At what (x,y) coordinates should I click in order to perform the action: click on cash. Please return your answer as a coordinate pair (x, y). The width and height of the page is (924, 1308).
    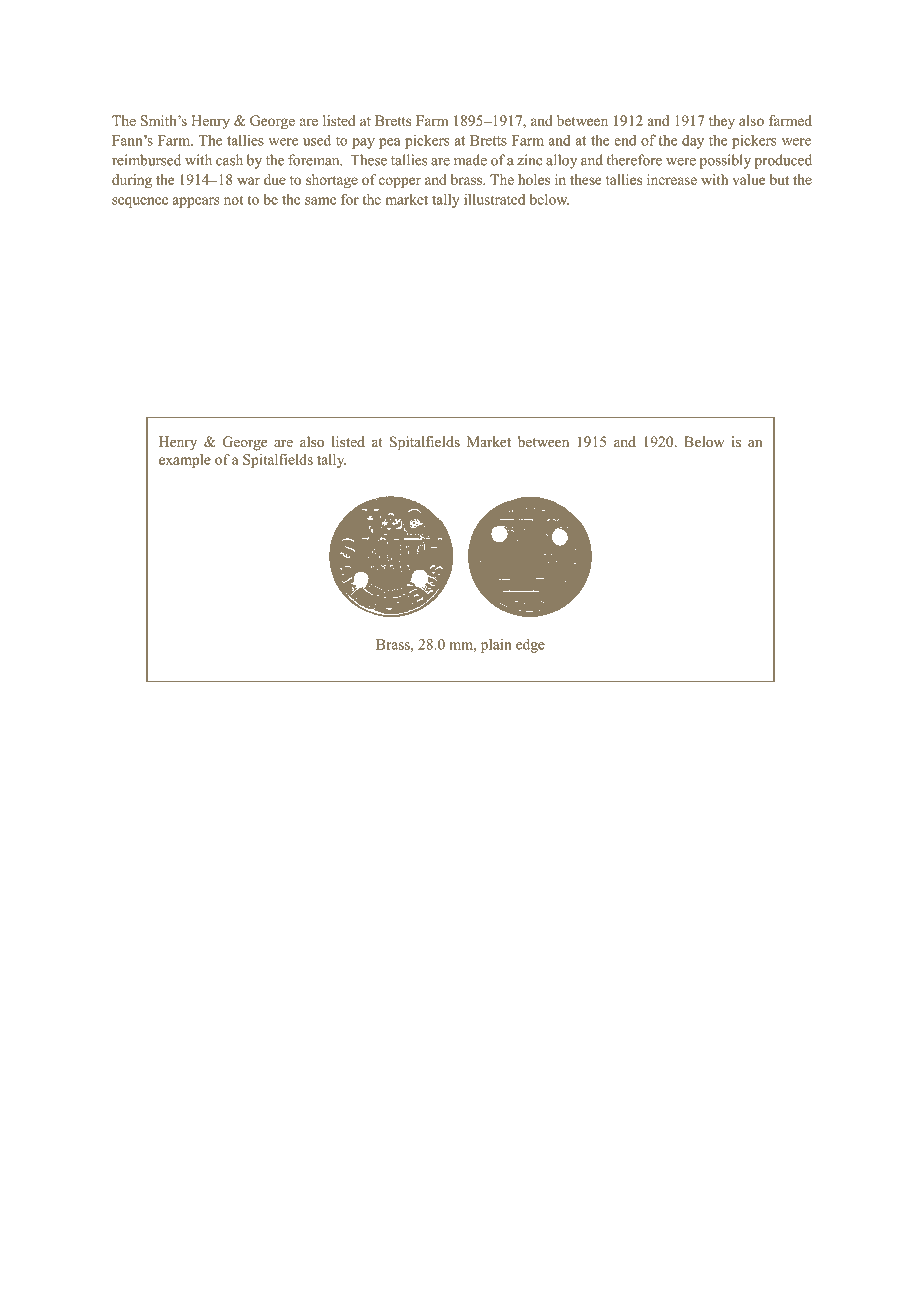
    Looking at the image, I should click on (229, 160).
